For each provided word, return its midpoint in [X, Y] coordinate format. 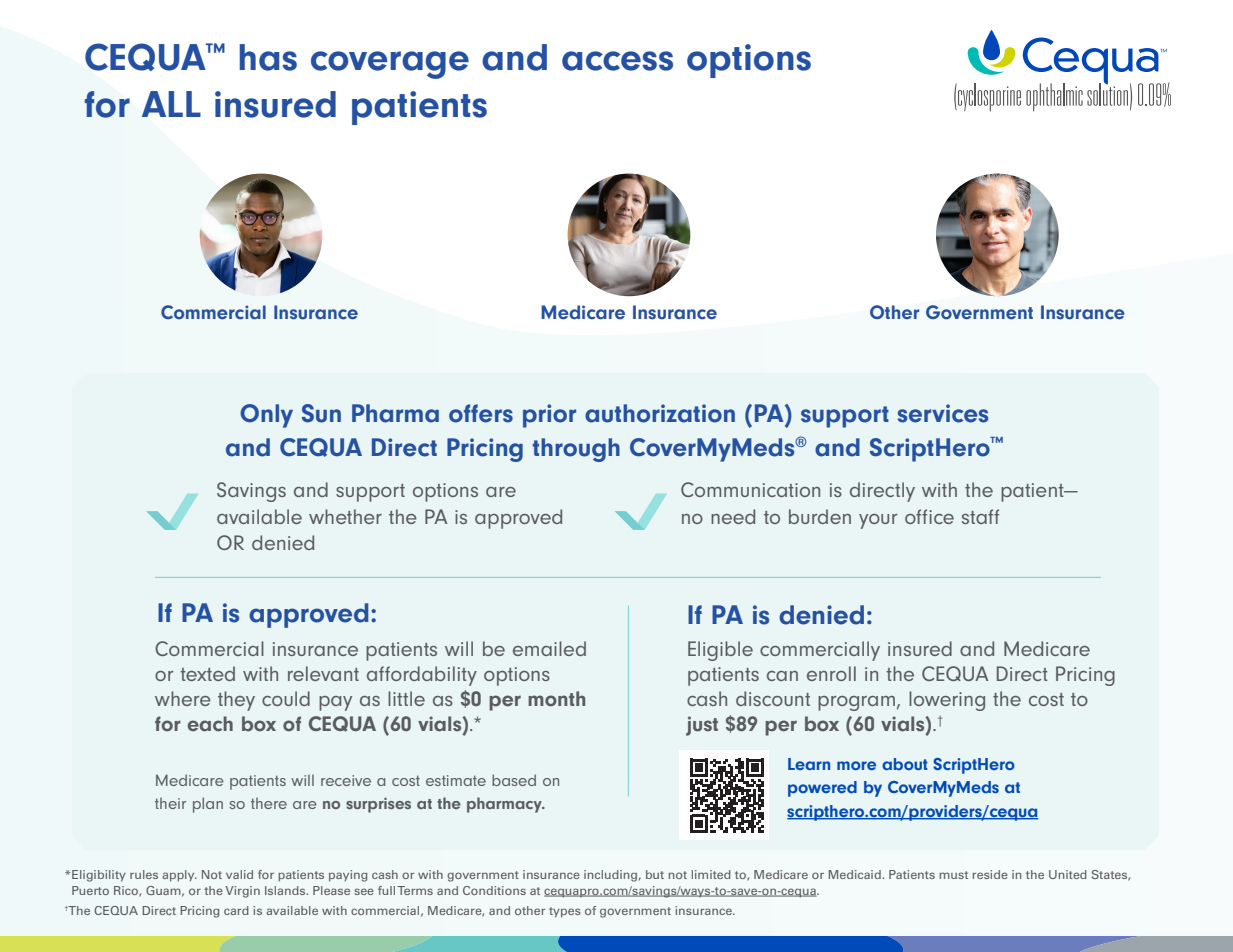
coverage [390, 65]
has [268, 57]
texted [207, 673]
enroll [831, 673]
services [943, 413]
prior [549, 416]
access [617, 61]
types [565, 912]
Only [266, 416]
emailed [549, 648]
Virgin [242, 892]
